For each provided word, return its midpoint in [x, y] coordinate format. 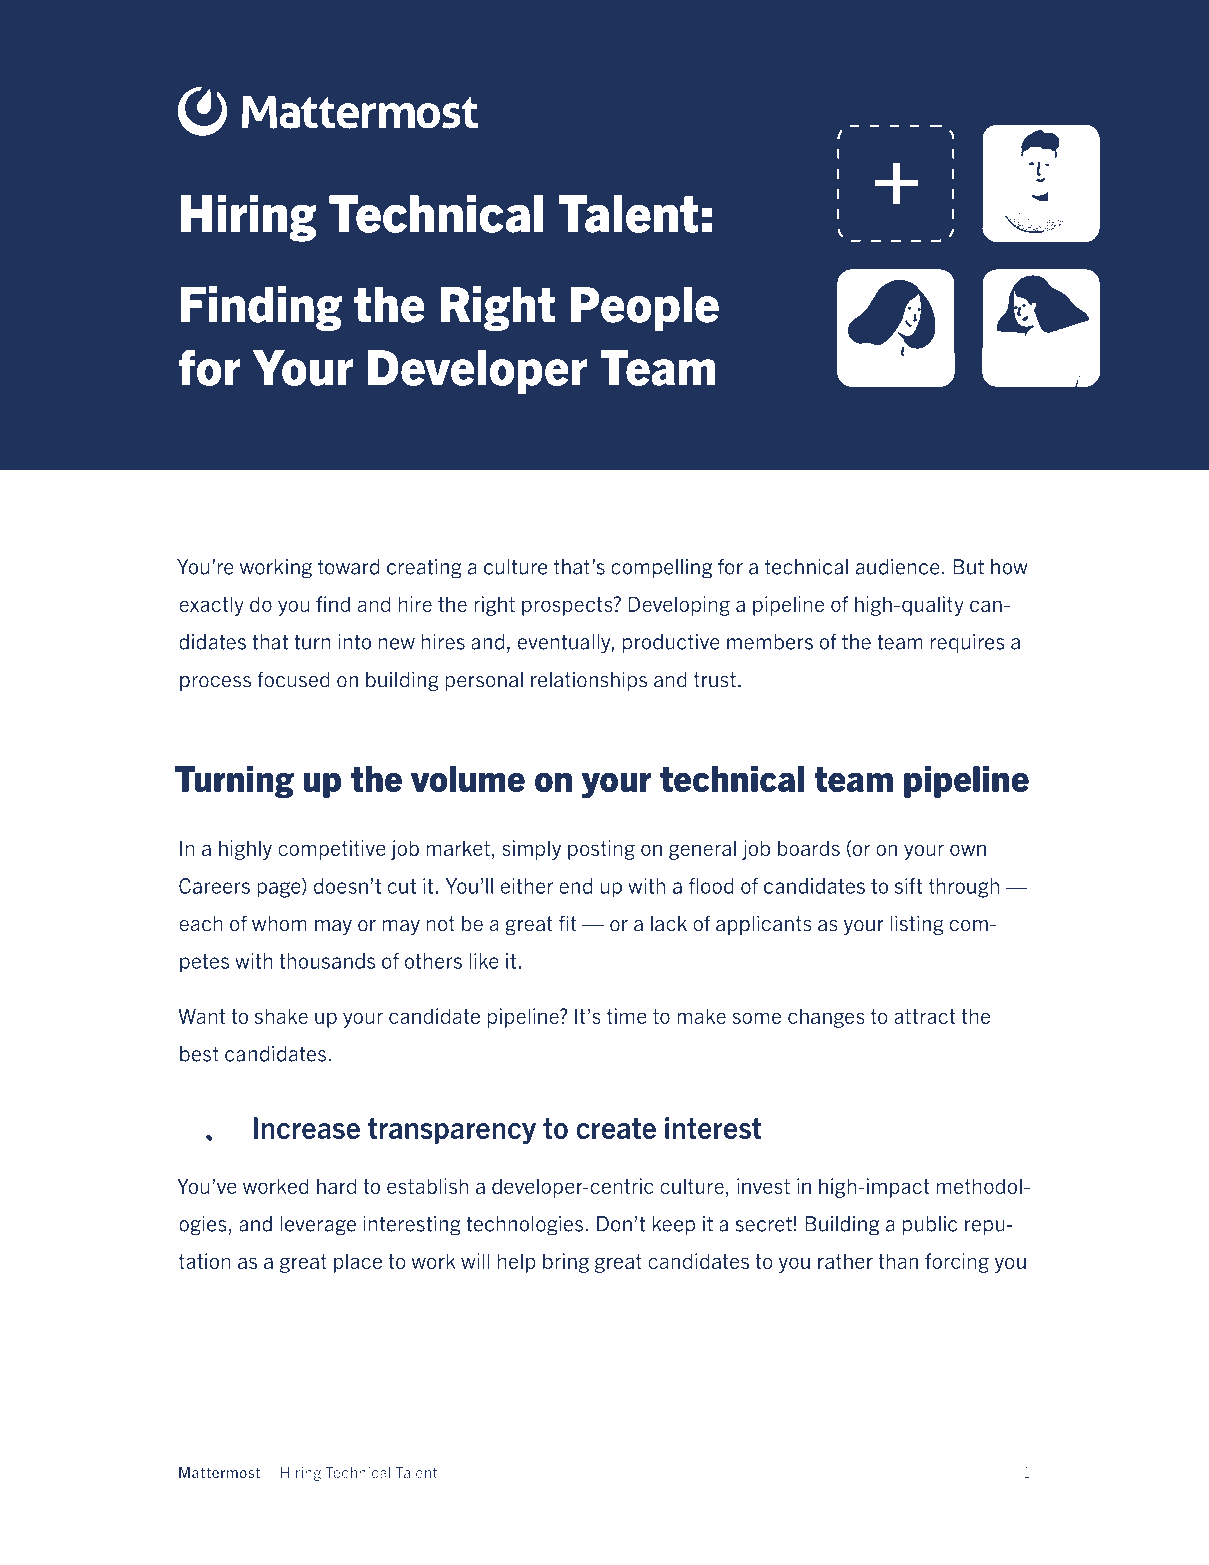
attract [925, 1016]
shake [281, 1016]
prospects [568, 606]
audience [897, 567]
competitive [332, 850]
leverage [318, 1226]
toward [348, 567]
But [968, 567]
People [645, 309]
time [627, 1016]
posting [601, 850]
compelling [661, 569]
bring [566, 1263]
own [968, 850]
